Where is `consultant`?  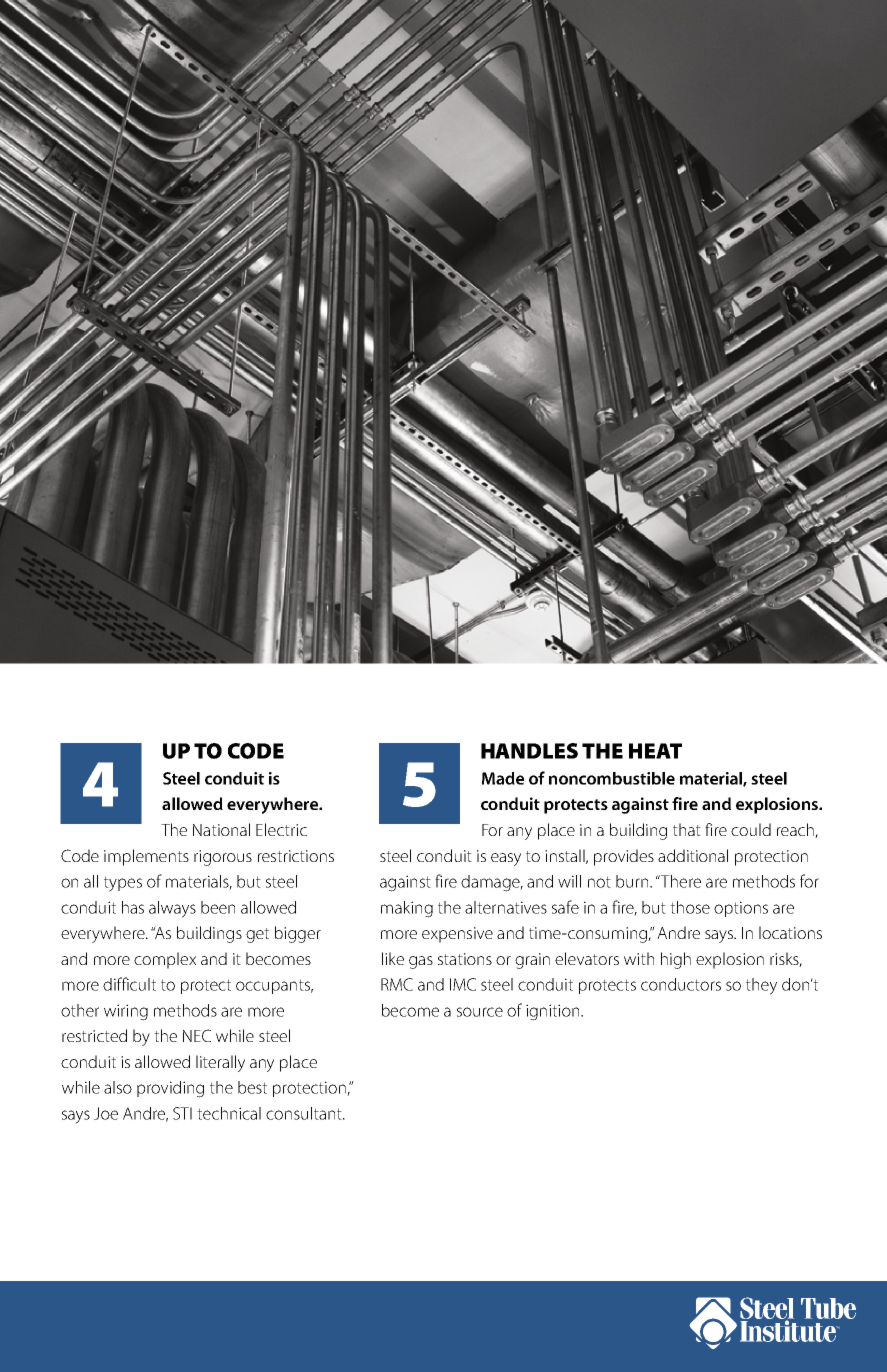 consultant is located at coordinates (305, 1113).
